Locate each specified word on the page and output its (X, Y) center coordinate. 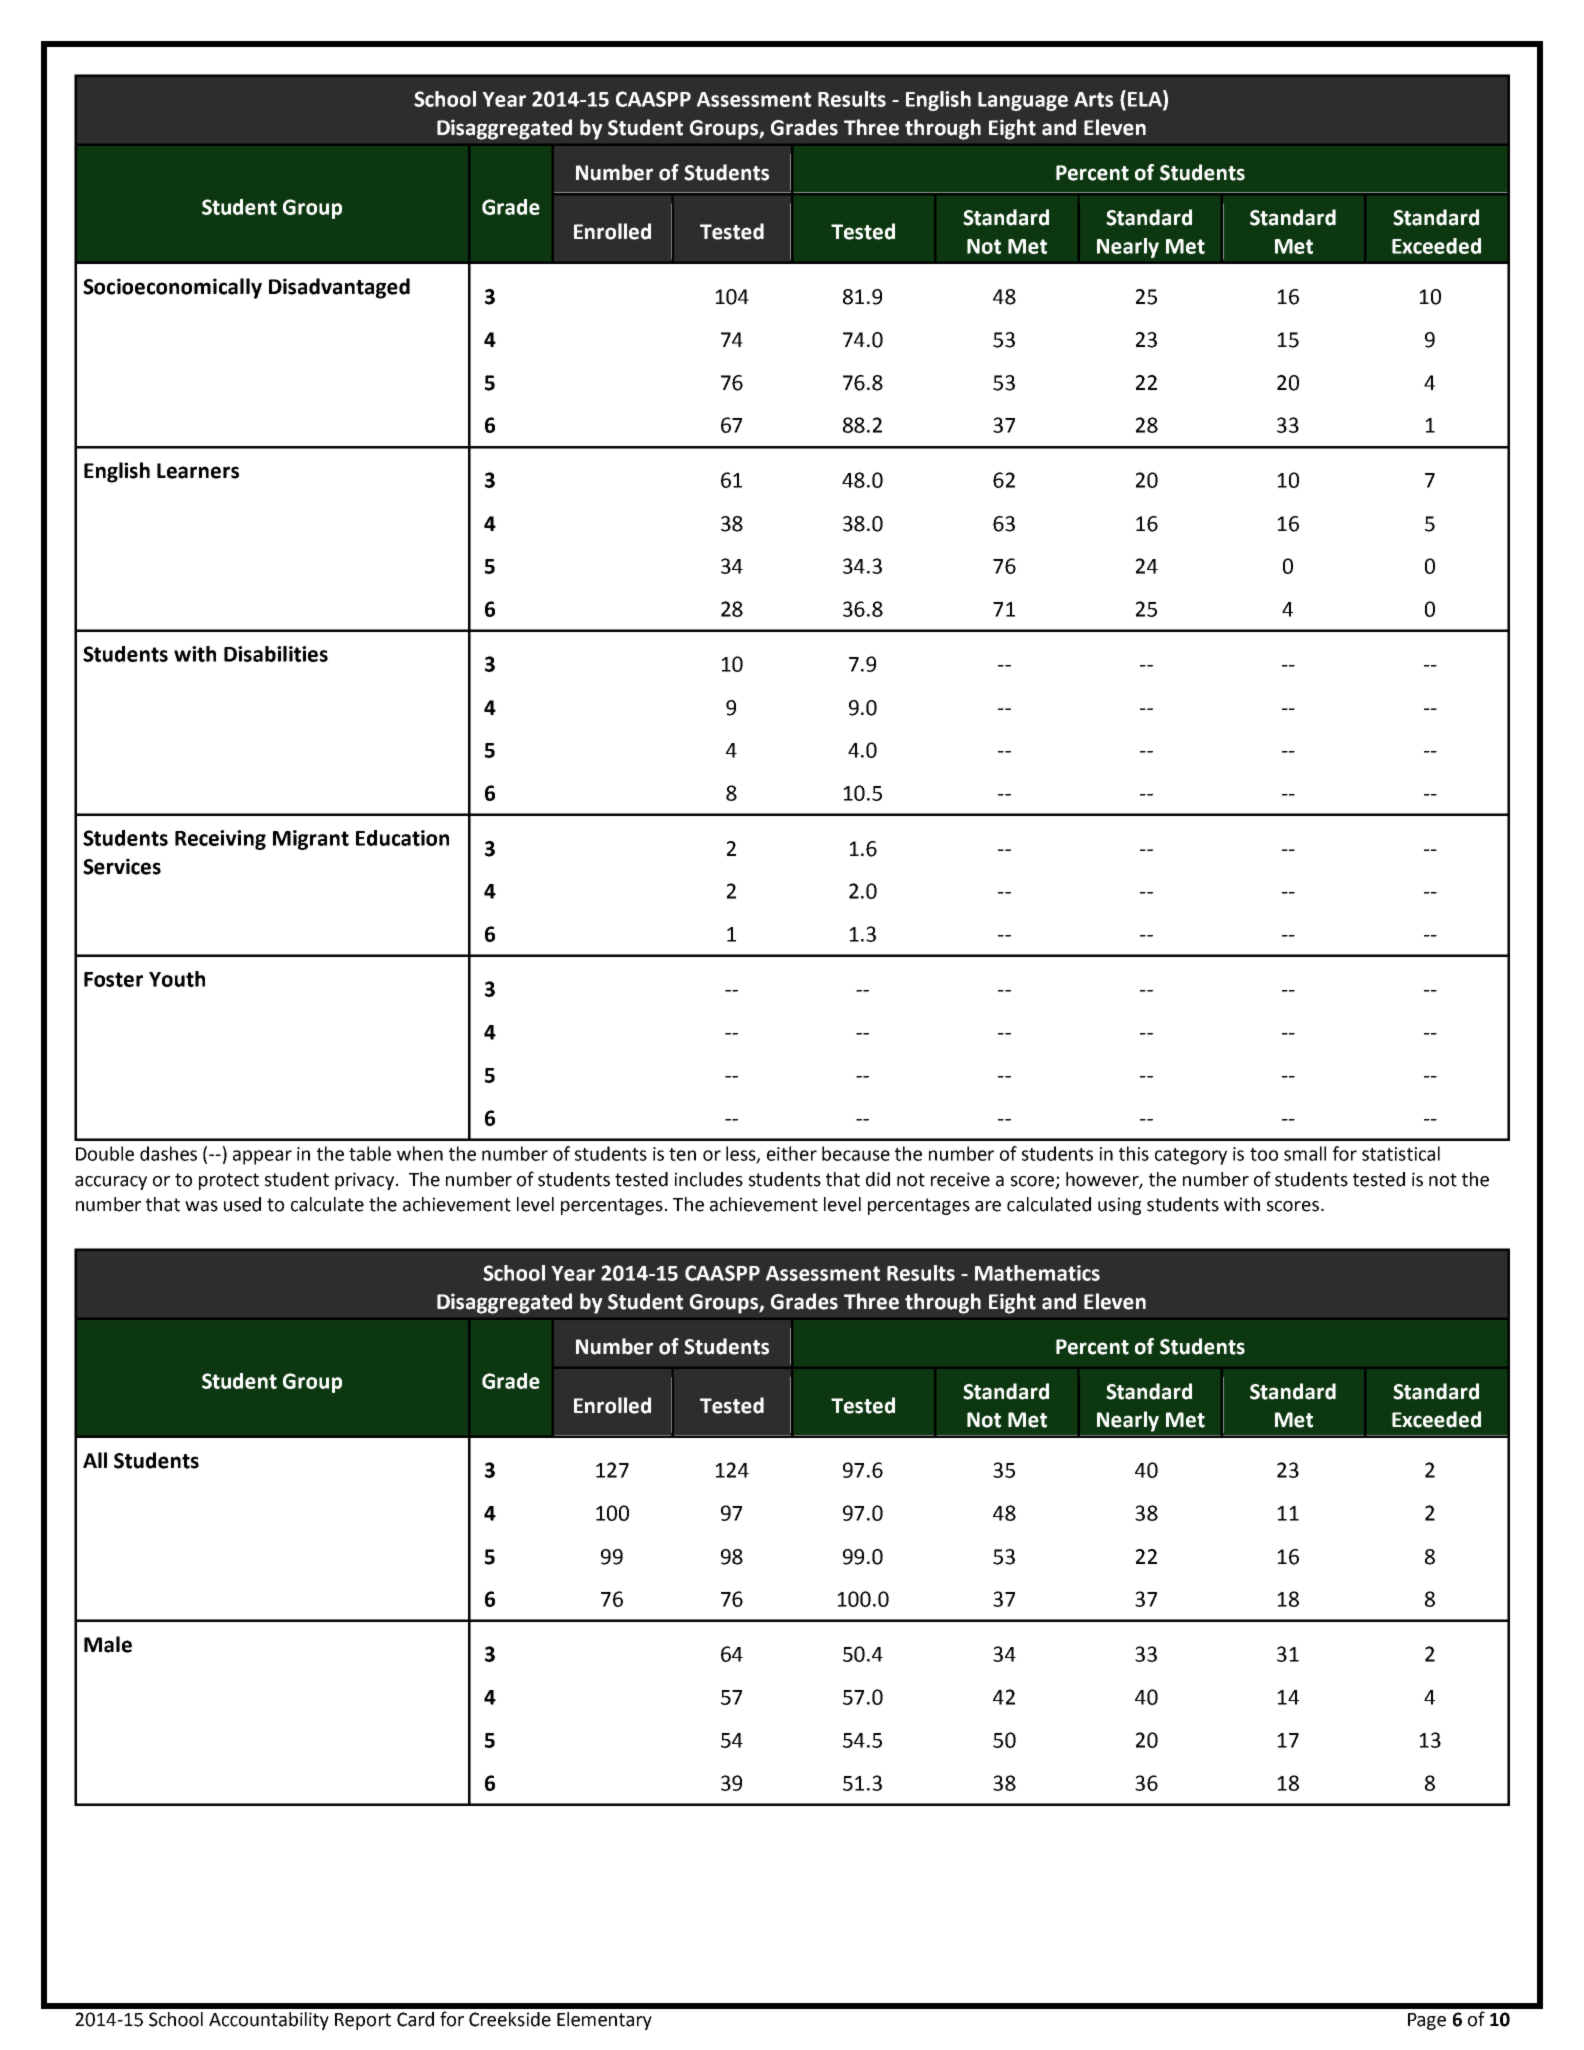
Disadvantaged (339, 288)
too (1264, 1154)
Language (1023, 101)
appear (262, 1157)
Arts (1093, 99)
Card (415, 2019)
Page (1427, 2021)
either (792, 1153)
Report (363, 2021)
